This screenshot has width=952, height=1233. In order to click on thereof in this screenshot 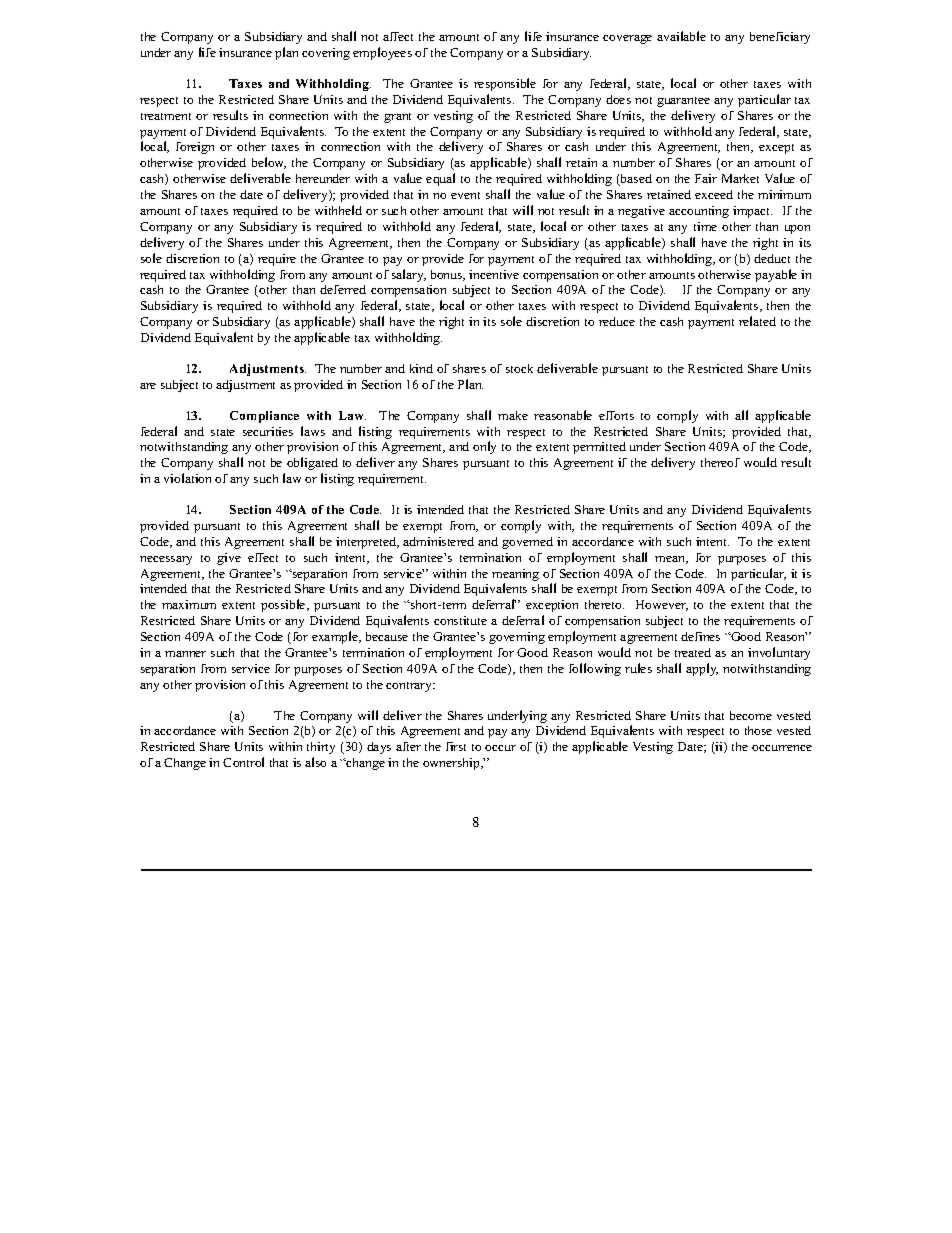, I will do `click(720, 462)`.
